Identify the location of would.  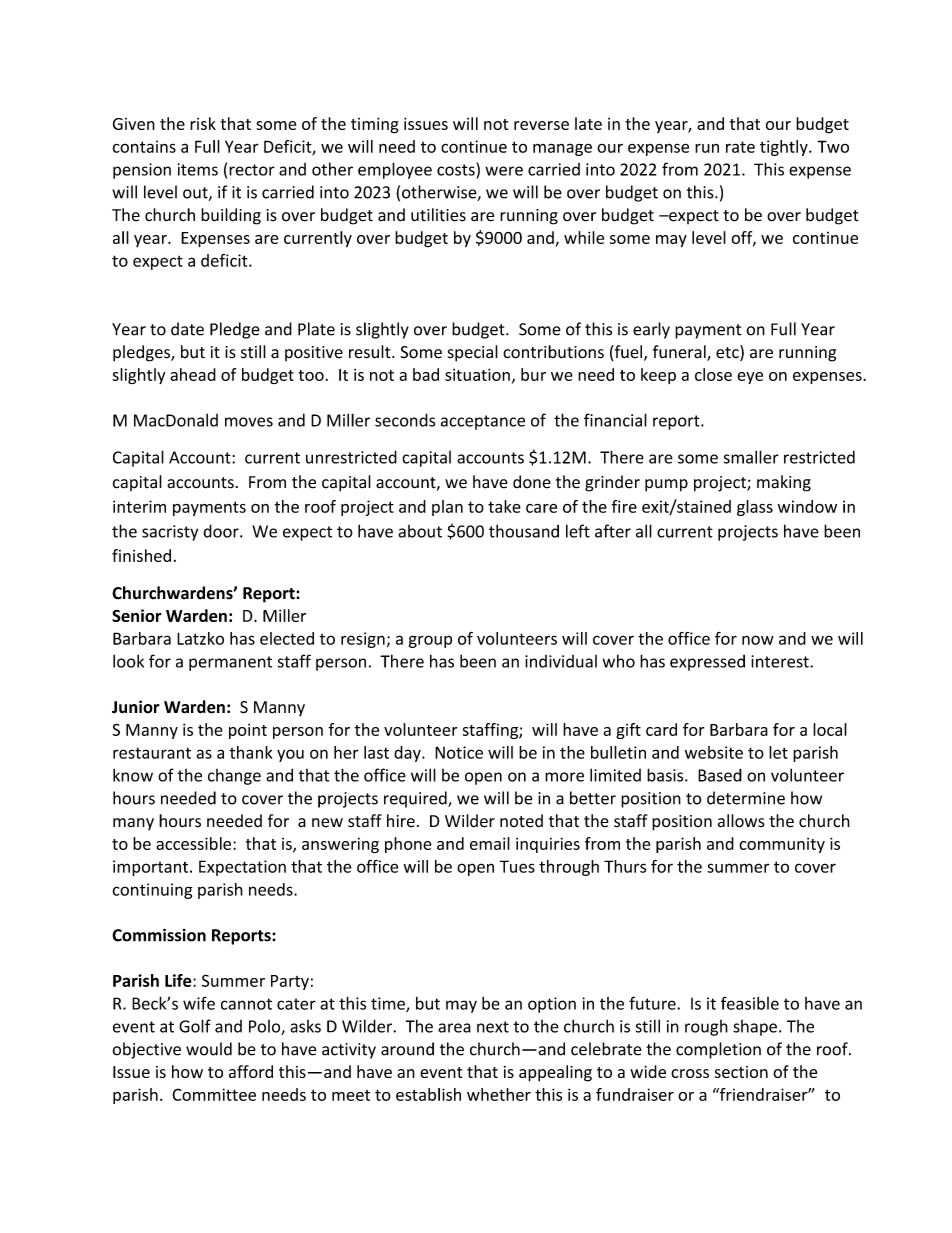
(209, 1049).
